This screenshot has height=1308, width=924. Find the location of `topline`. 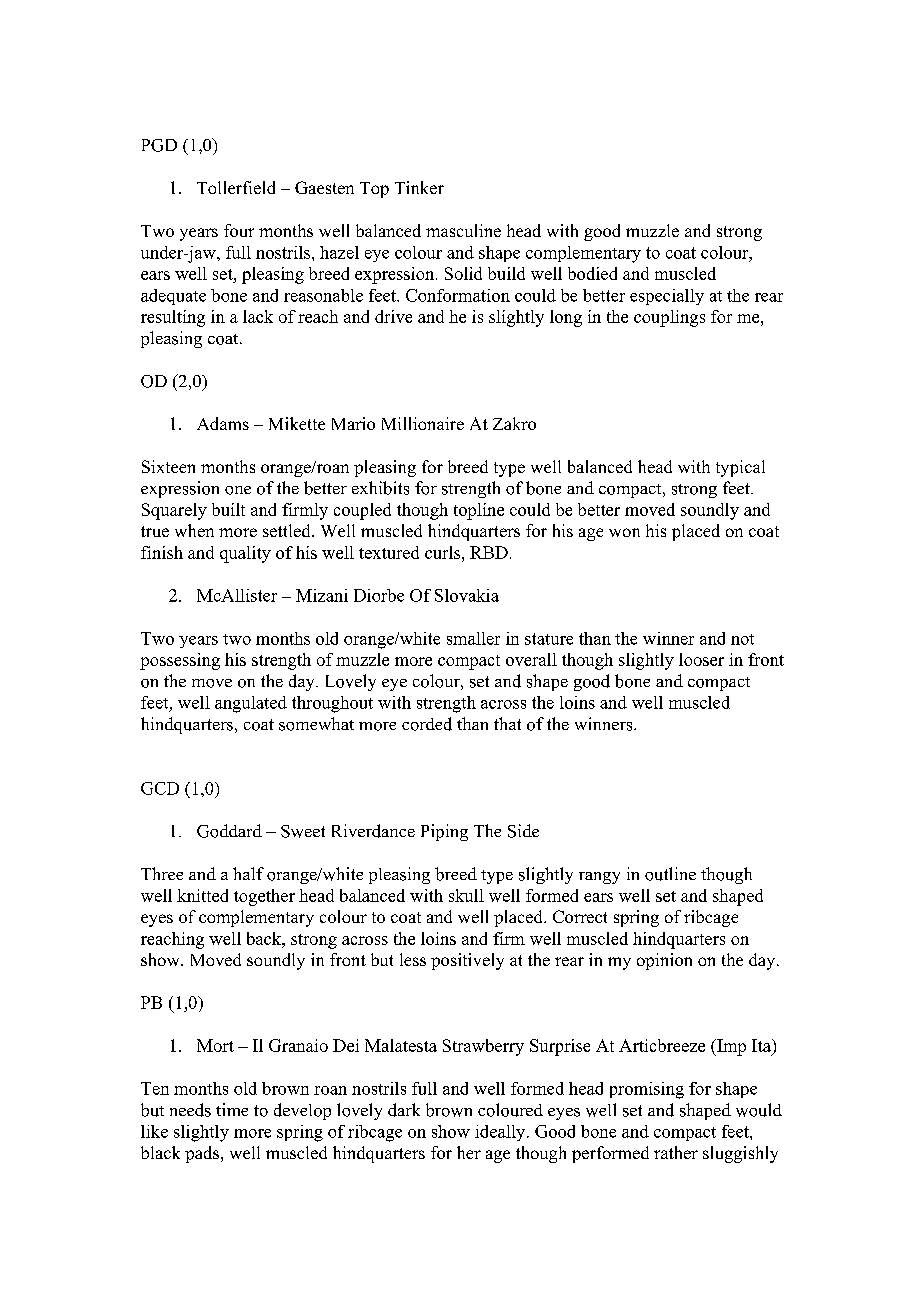

topline is located at coordinates (479, 511).
